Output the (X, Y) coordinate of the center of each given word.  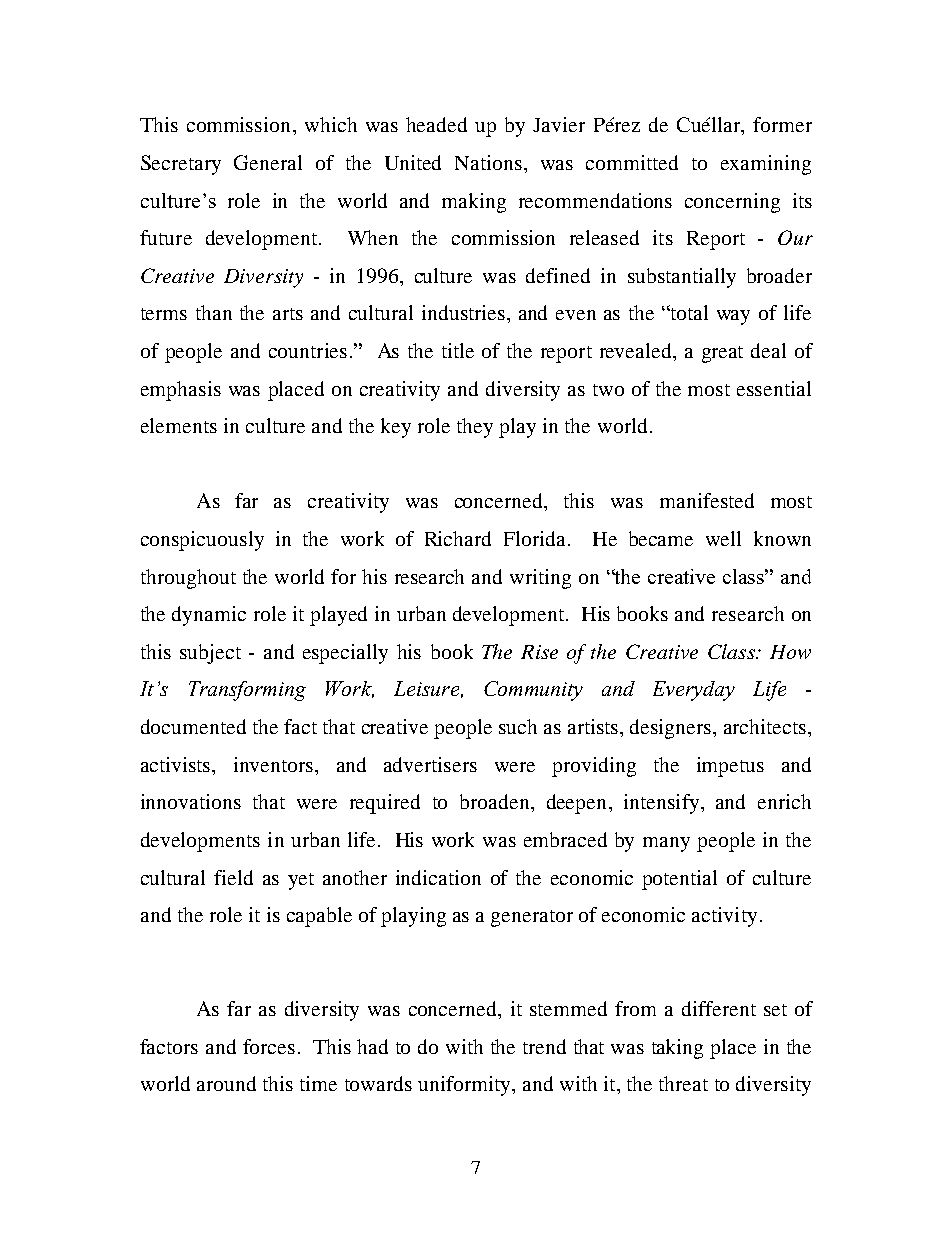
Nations (488, 162)
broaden (496, 801)
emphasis (181, 391)
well (723, 538)
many (666, 844)
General (268, 162)
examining (766, 165)
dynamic (209, 616)
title (458, 350)
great (722, 354)
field (233, 877)
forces (269, 1046)
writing (540, 579)
